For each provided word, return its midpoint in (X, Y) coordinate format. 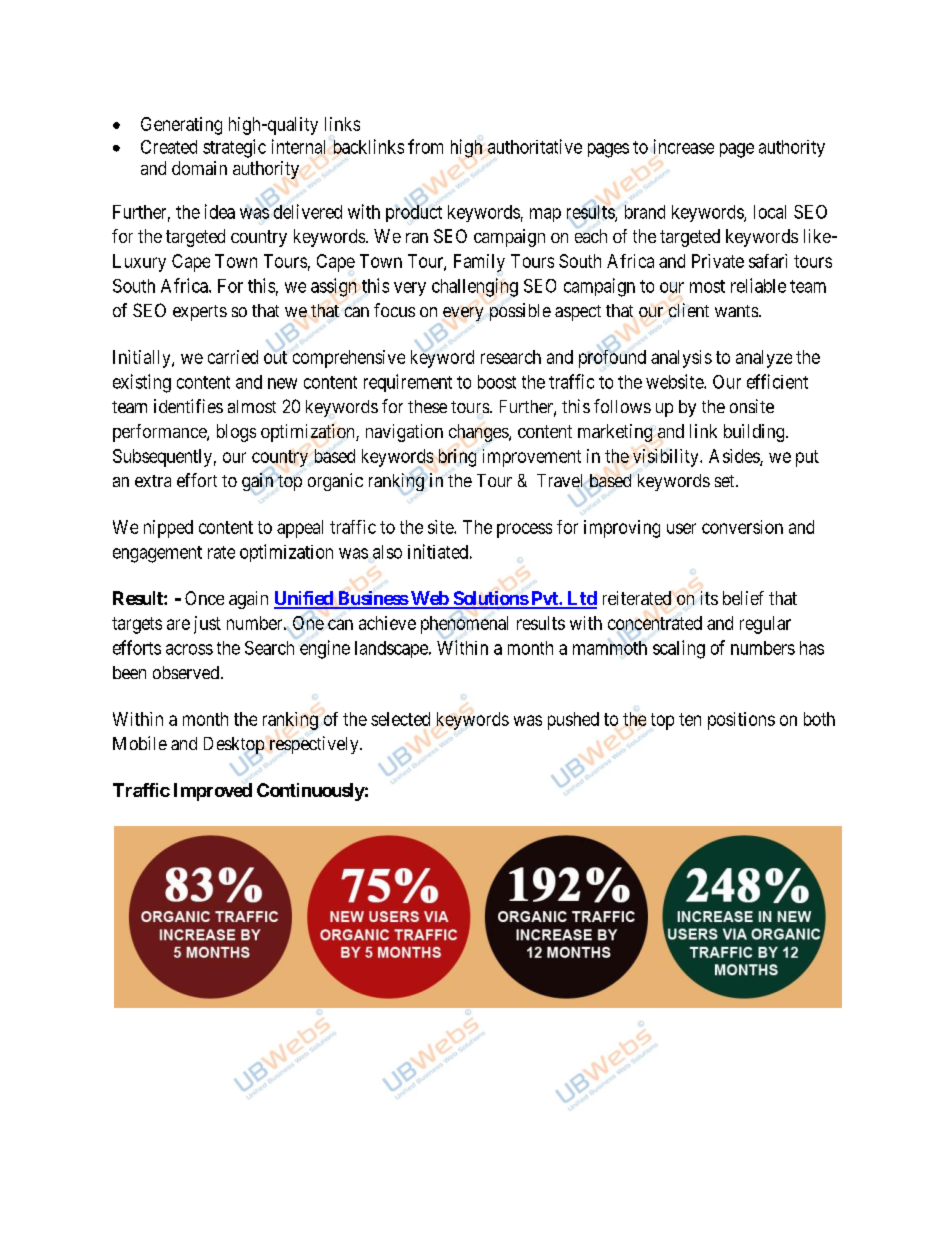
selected (400, 719)
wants (736, 311)
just (207, 625)
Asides (735, 457)
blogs (236, 433)
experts (200, 313)
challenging (475, 287)
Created (169, 147)
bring (457, 458)
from (425, 146)
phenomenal (464, 625)
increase (684, 146)
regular (765, 625)
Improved (213, 792)
